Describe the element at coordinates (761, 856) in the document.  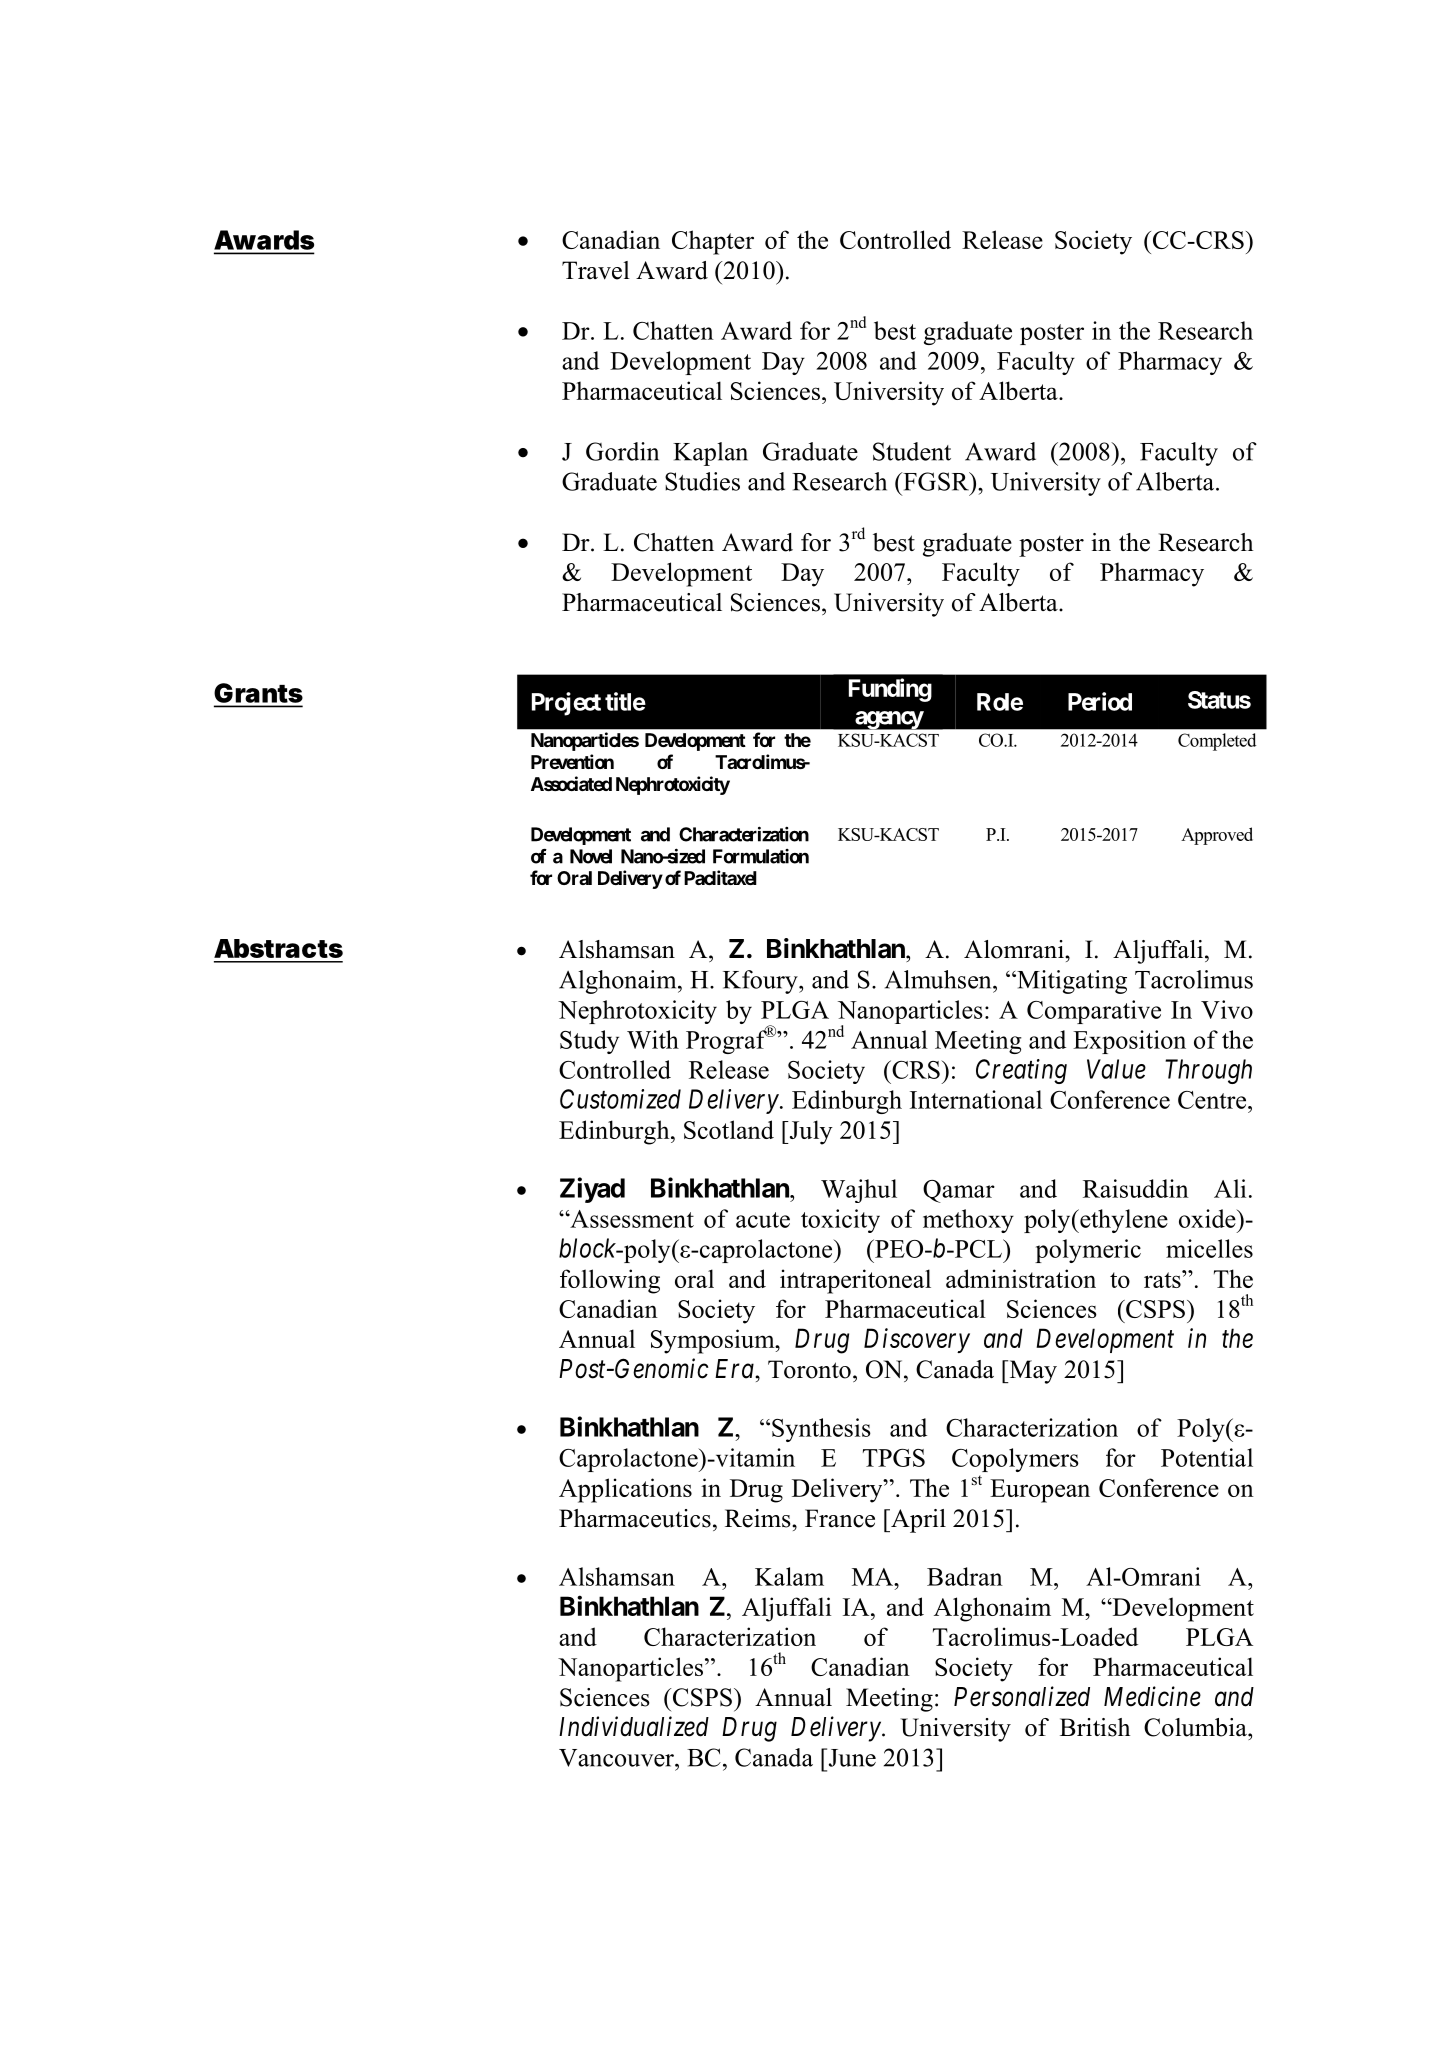
I see `Formulation` at that location.
